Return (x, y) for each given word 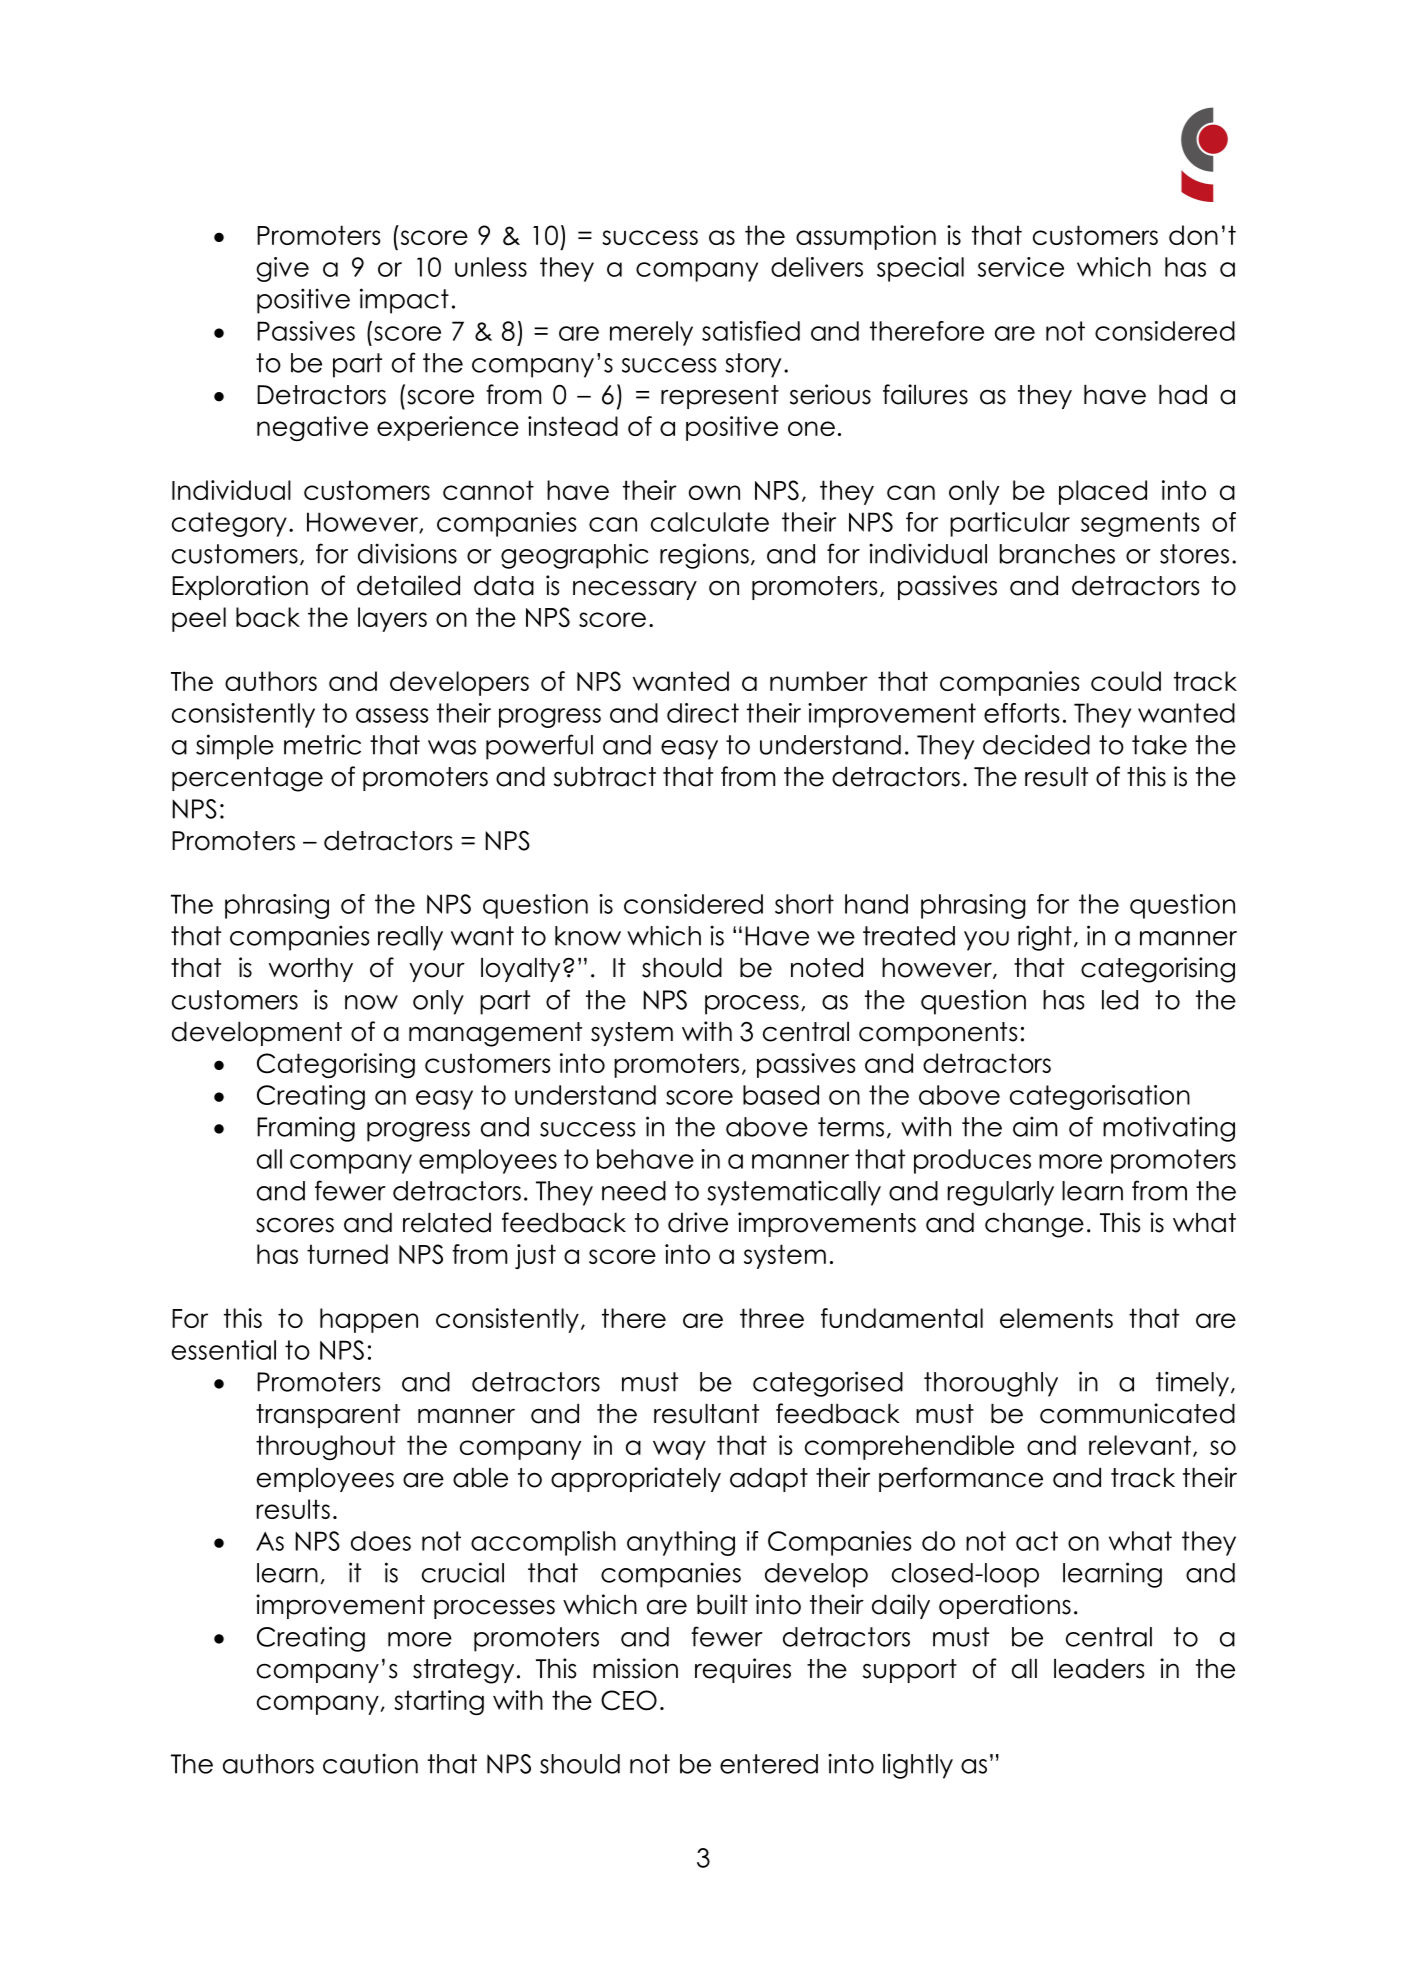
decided (1036, 744)
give (282, 269)
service (1021, 267)
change (1034, 1225)
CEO (629, 1700)
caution (370, 1763)
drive (698, 1222)
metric (322, 744)
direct (703, 713)
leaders (1099, 1668)
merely (651, 333)
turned (347, 1254)
